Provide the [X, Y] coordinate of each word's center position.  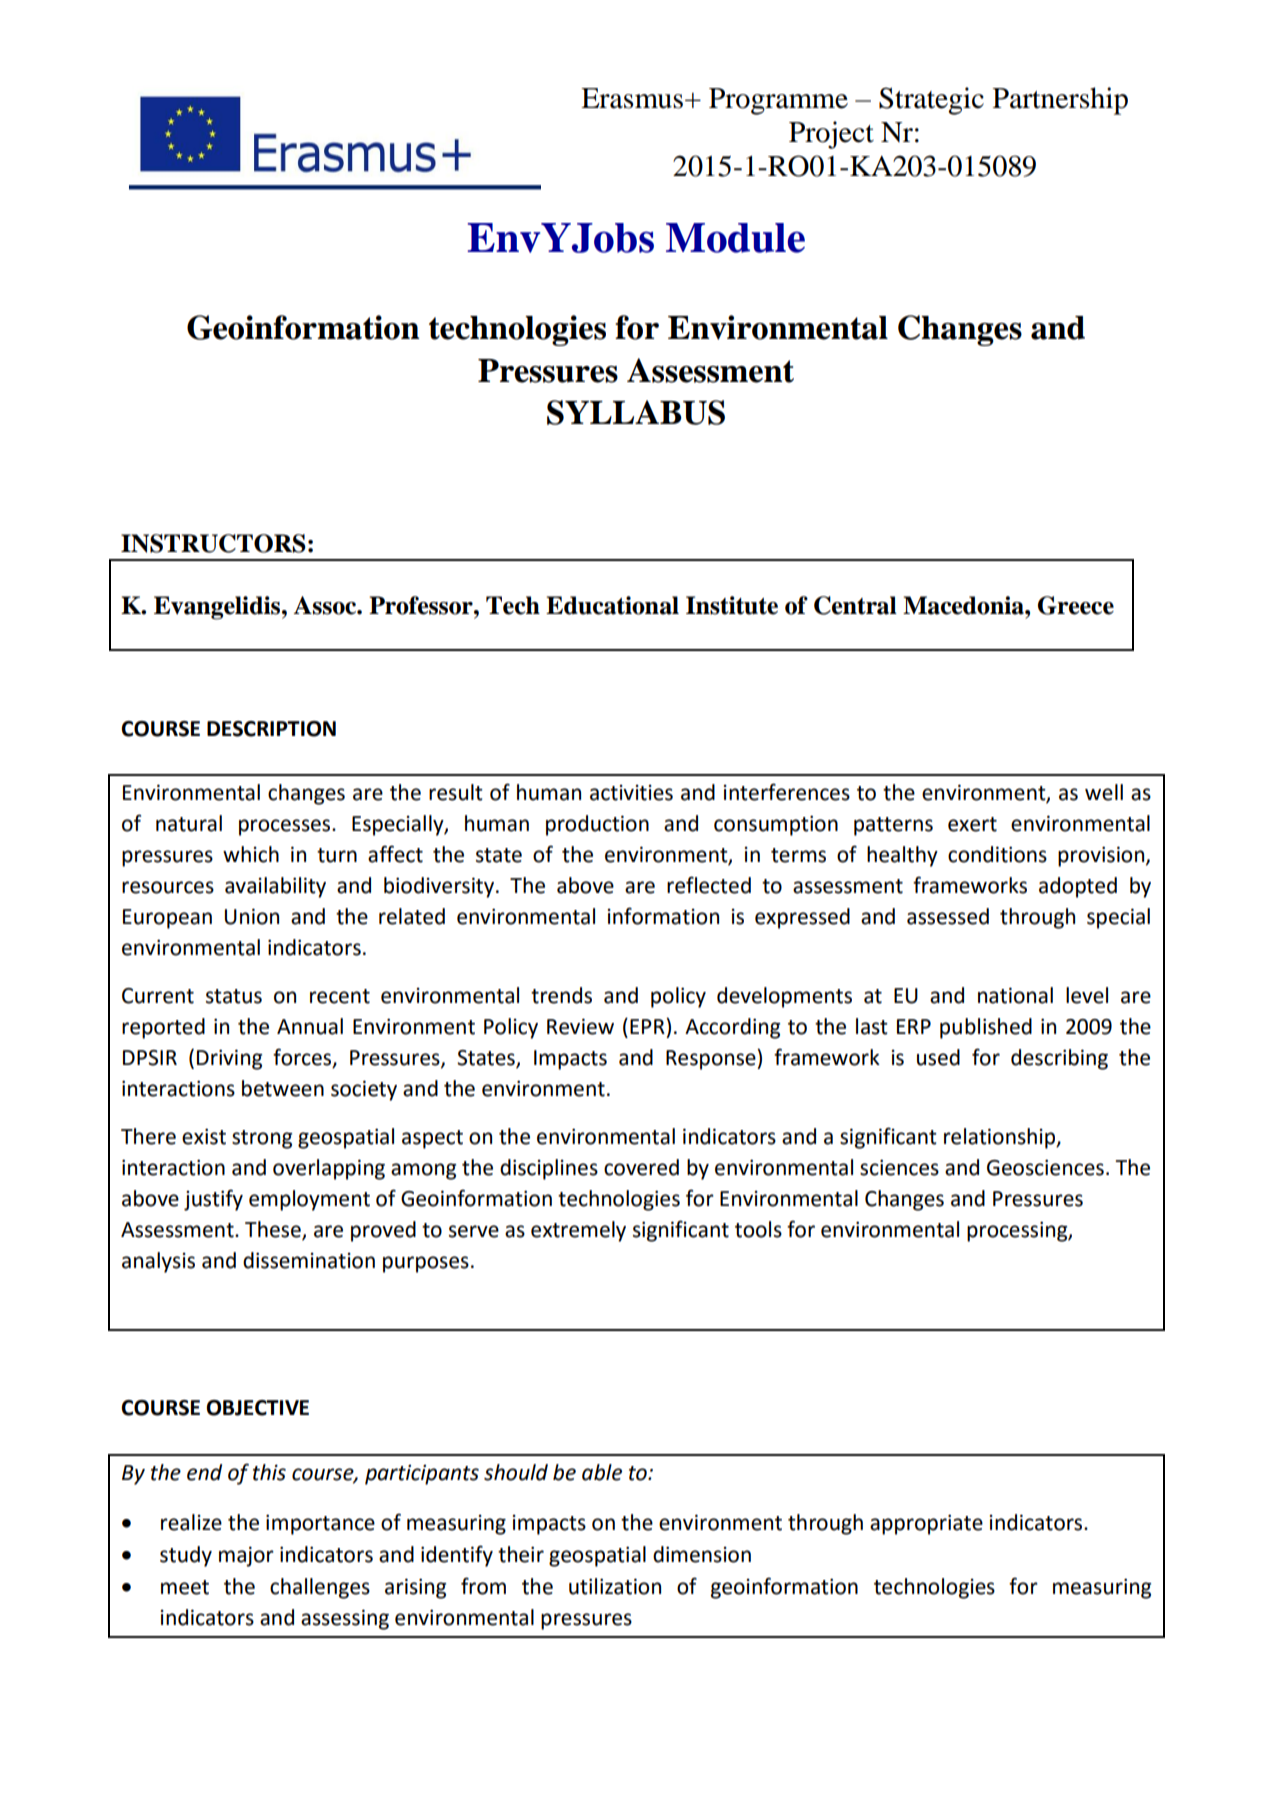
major [246, 1556]
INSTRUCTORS [213, 543]
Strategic [931, 101]
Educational [612, 605]
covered [641, 1167]
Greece [1076, 605]
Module [735, 238]
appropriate [926, 1524]
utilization [615, 1586]
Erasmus [633, 98]
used [938, 1057]
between [283, 1088]
